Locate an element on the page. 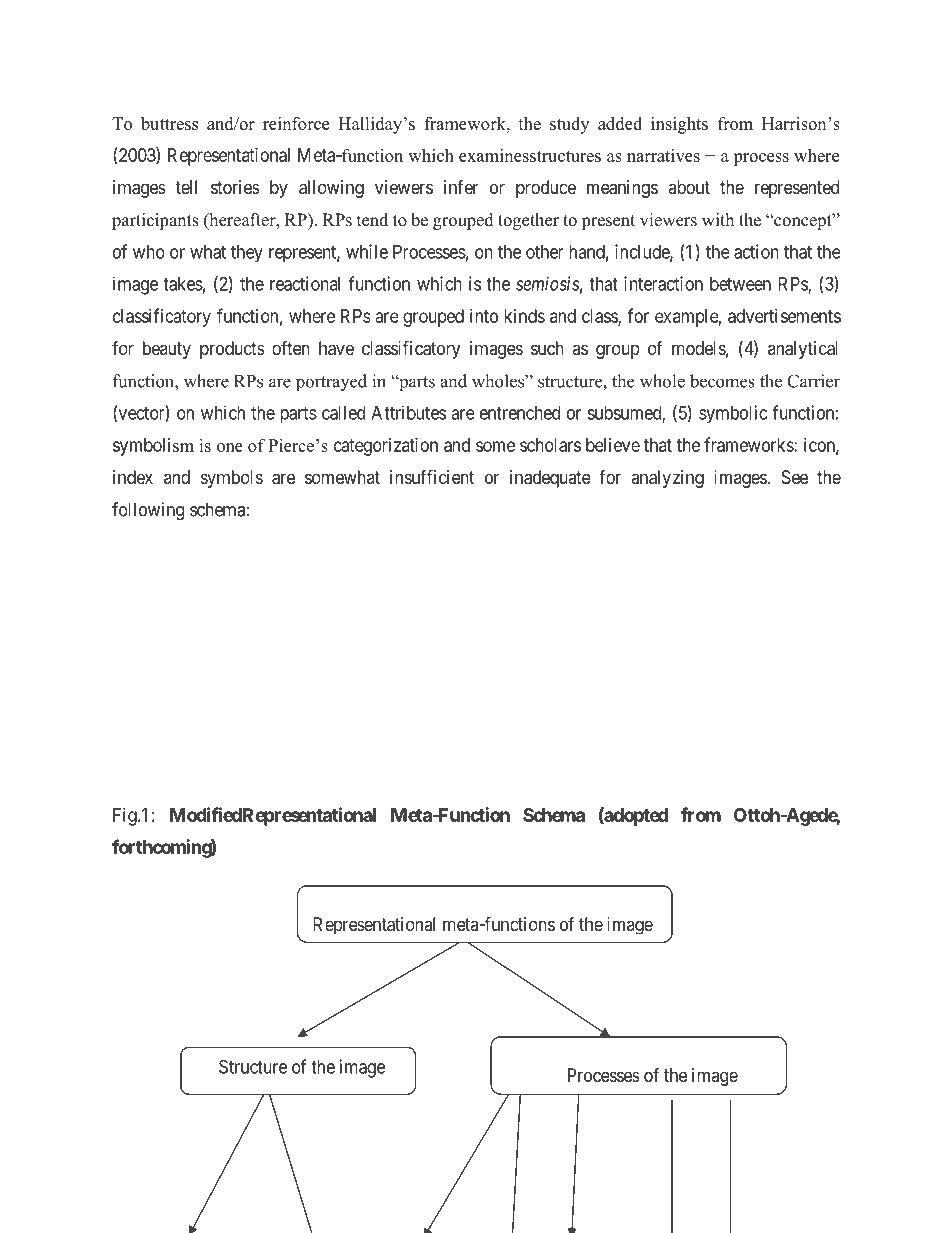 This image has width=952, height=1233. insights is located at coordinates (679, 125).
